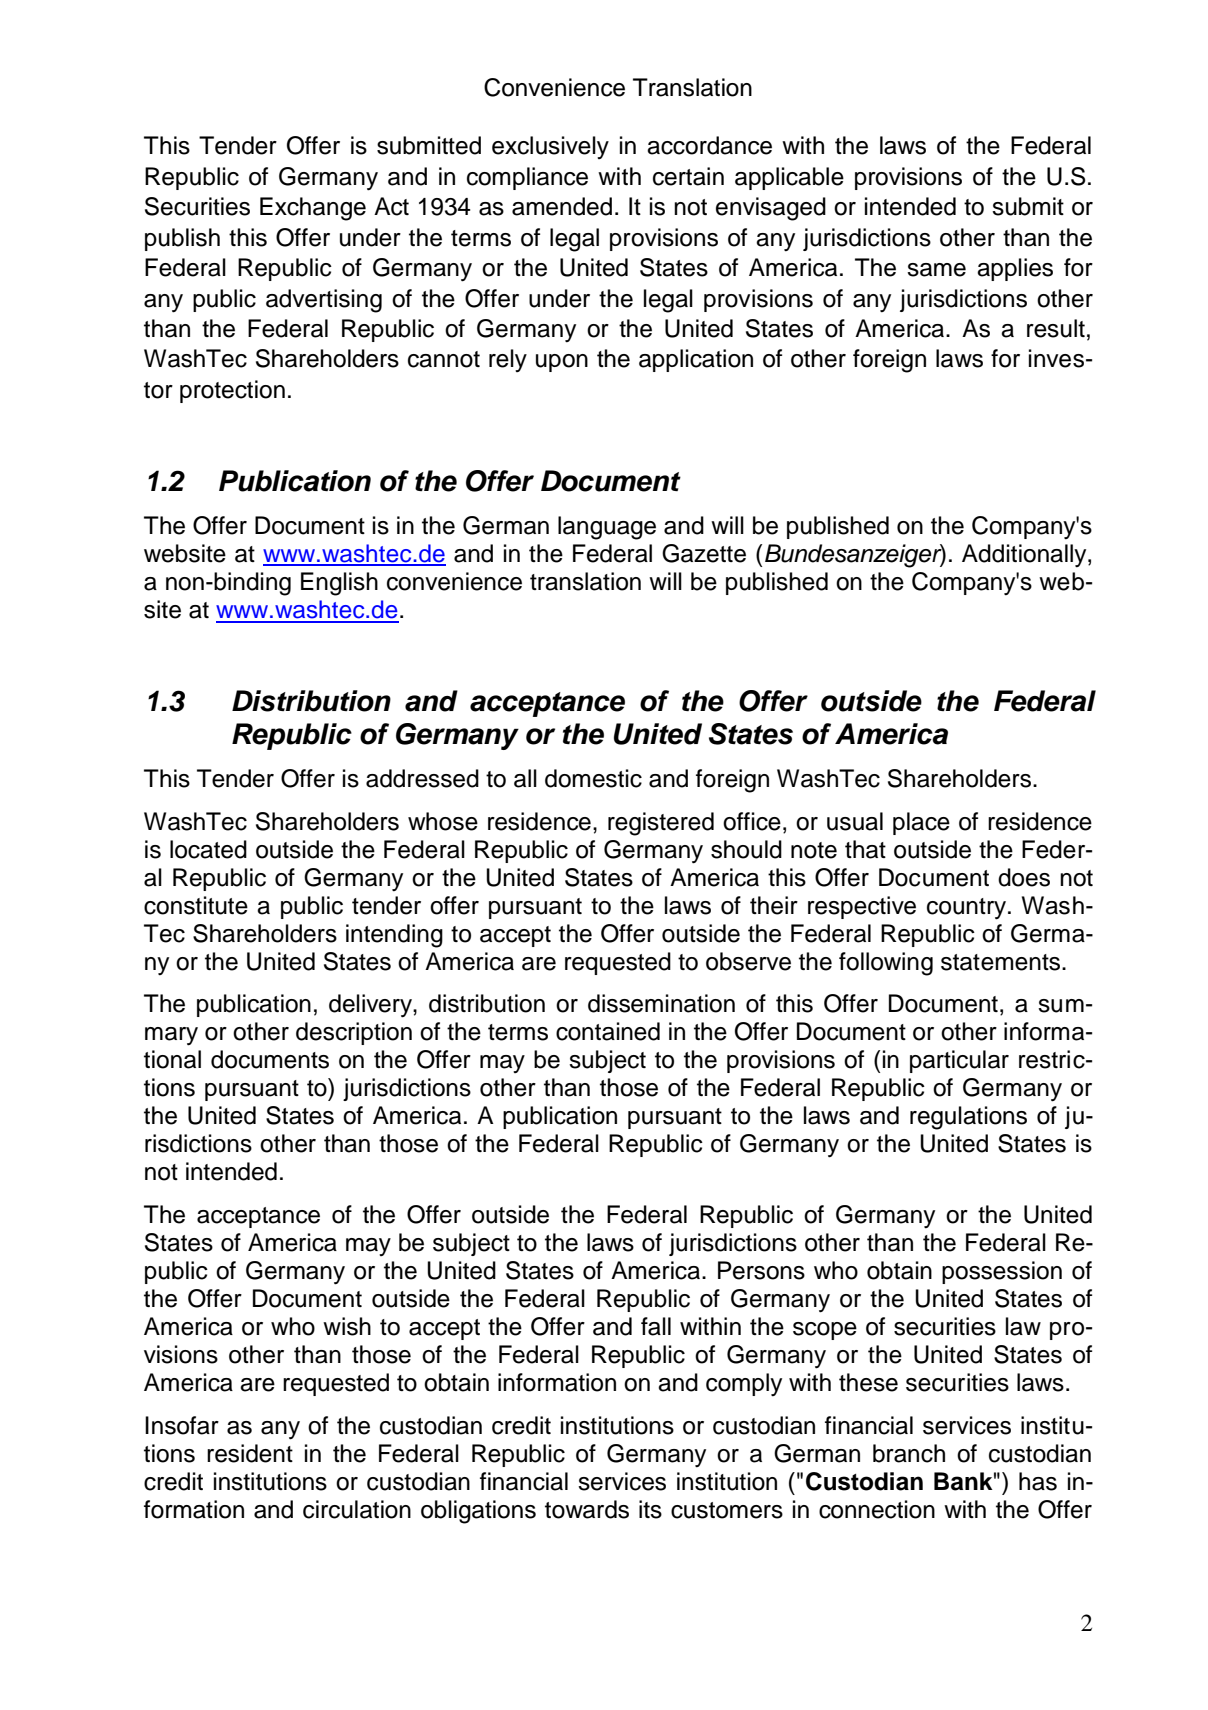  Describe the element at coordinates (208, 849) in the screenshot. I see `located` at that location.
